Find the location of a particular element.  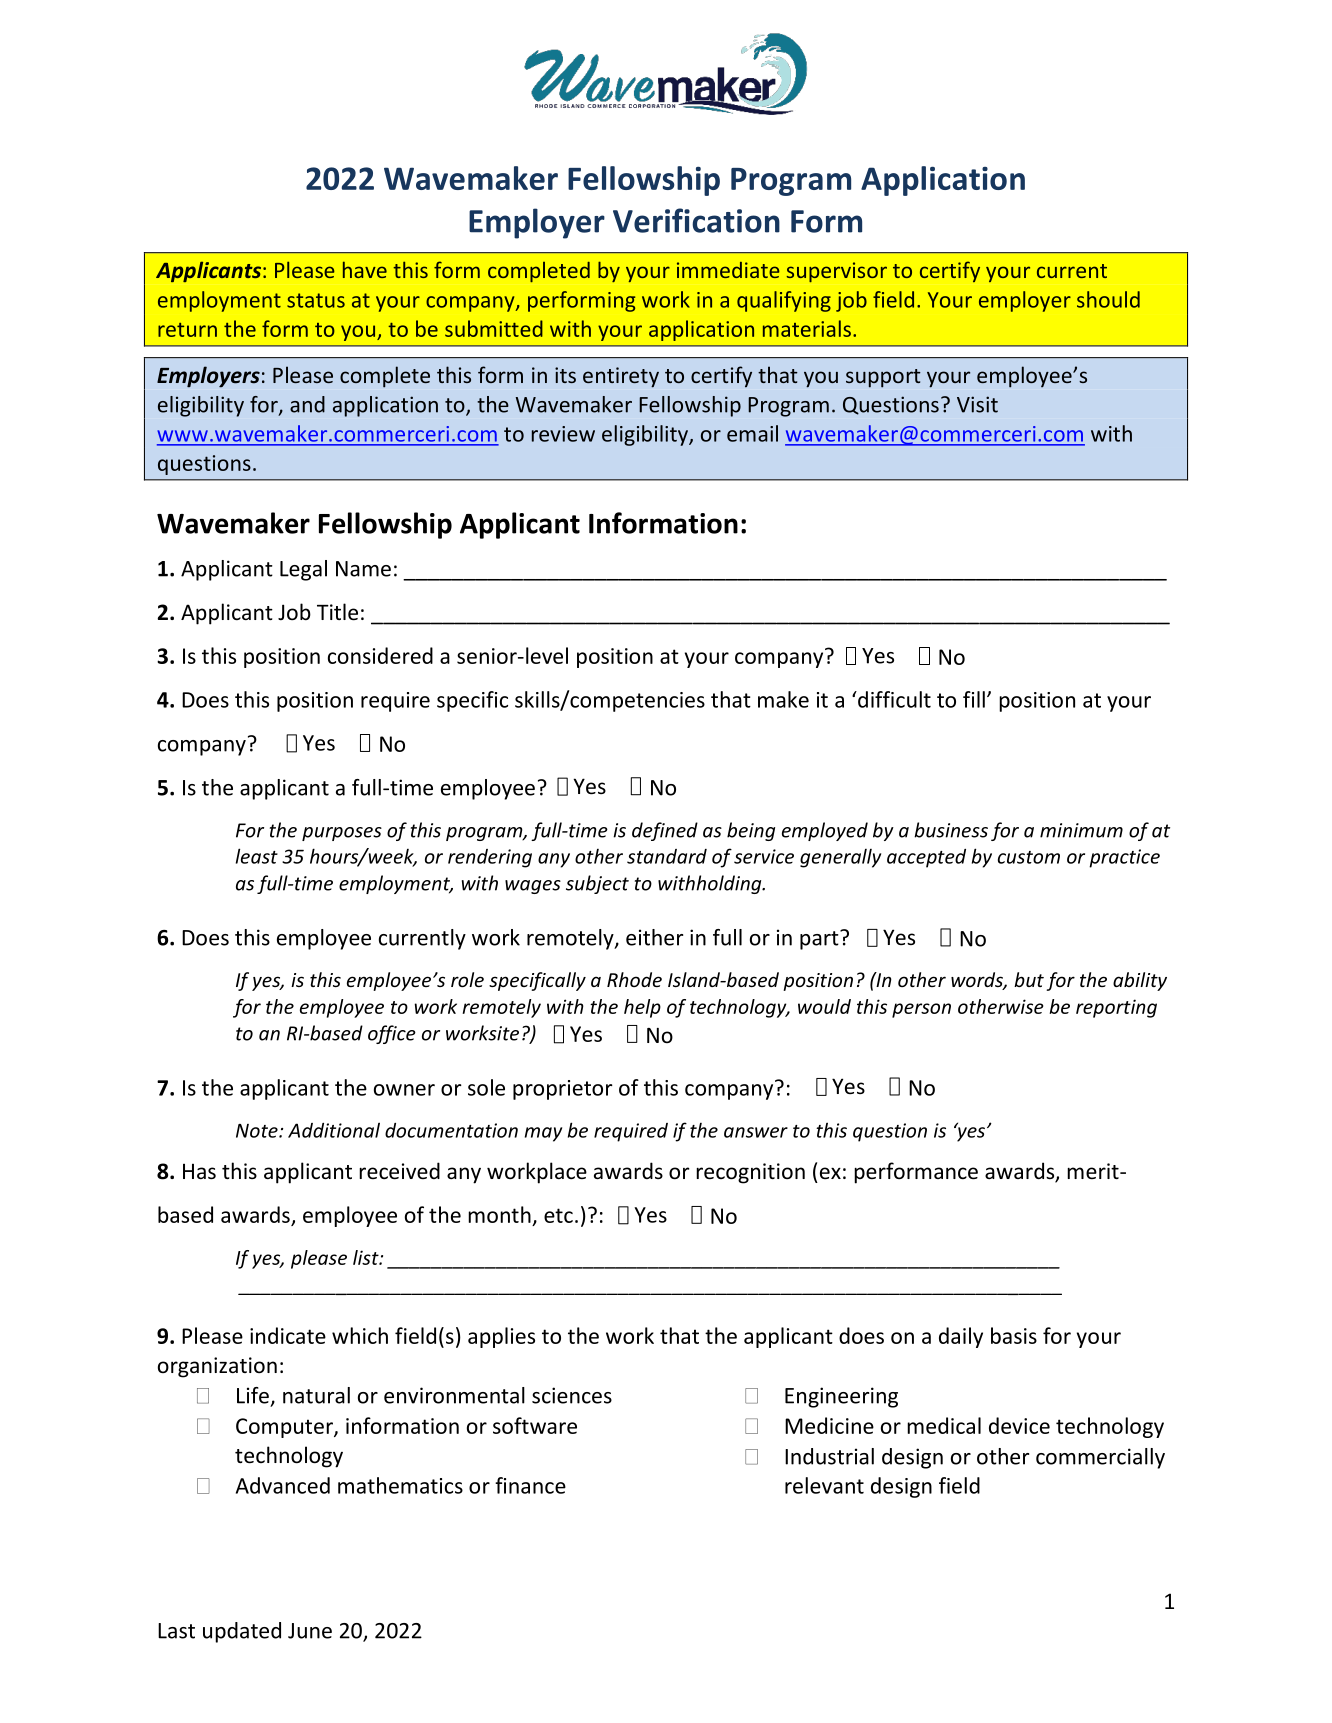

status is located at coordinates (316, 300).
